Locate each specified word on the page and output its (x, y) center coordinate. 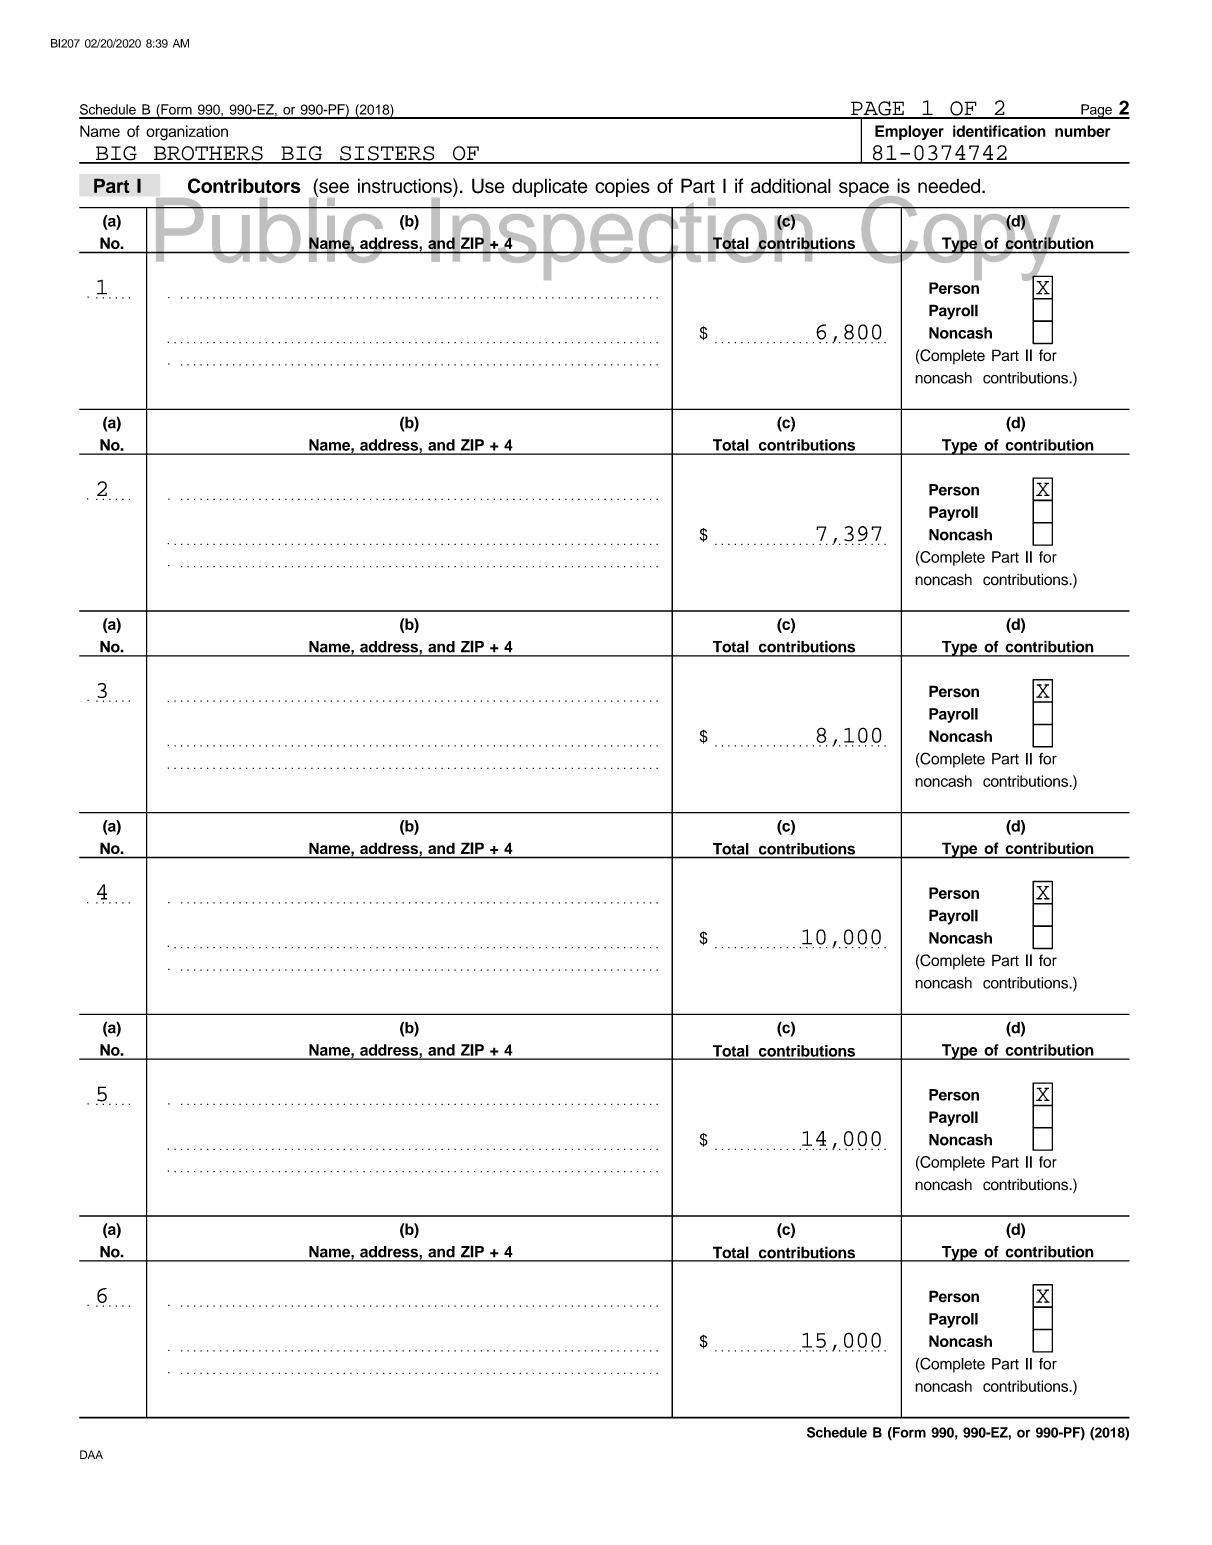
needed (950, 185)
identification (999, 131)
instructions (406, 187)
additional (791, 186)
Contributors (244, 186)
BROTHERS (208, 154)
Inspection (622, 239)
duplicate (550, 187)
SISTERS (387, 154)
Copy (961, 238)
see (333, 188)
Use (488, 186)
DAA (91, 1454)
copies (622, 187)
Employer (909, 133)
